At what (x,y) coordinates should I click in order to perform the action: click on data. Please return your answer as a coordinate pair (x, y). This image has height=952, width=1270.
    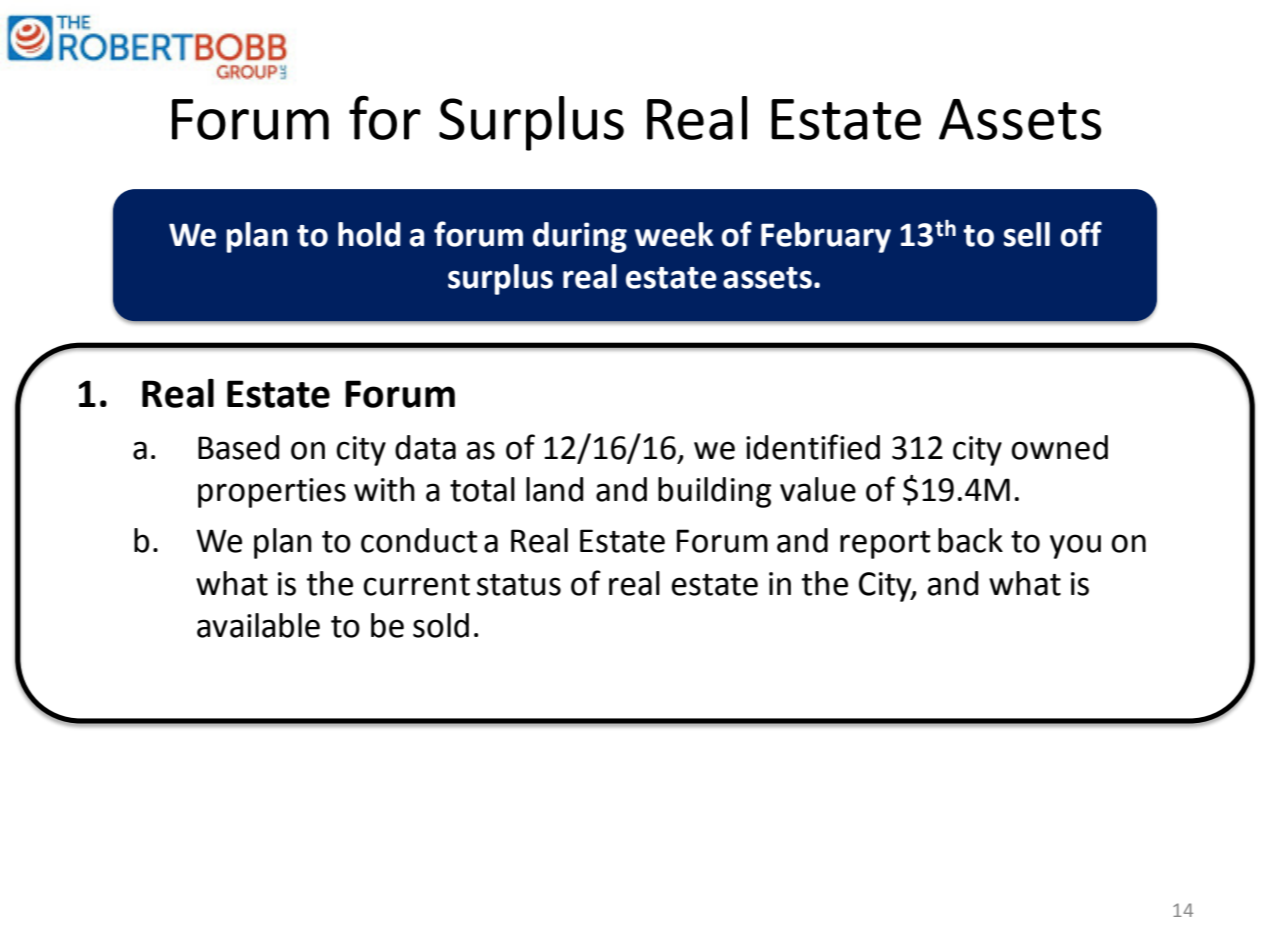
    Looking at the image, I should click on (425, 447).
